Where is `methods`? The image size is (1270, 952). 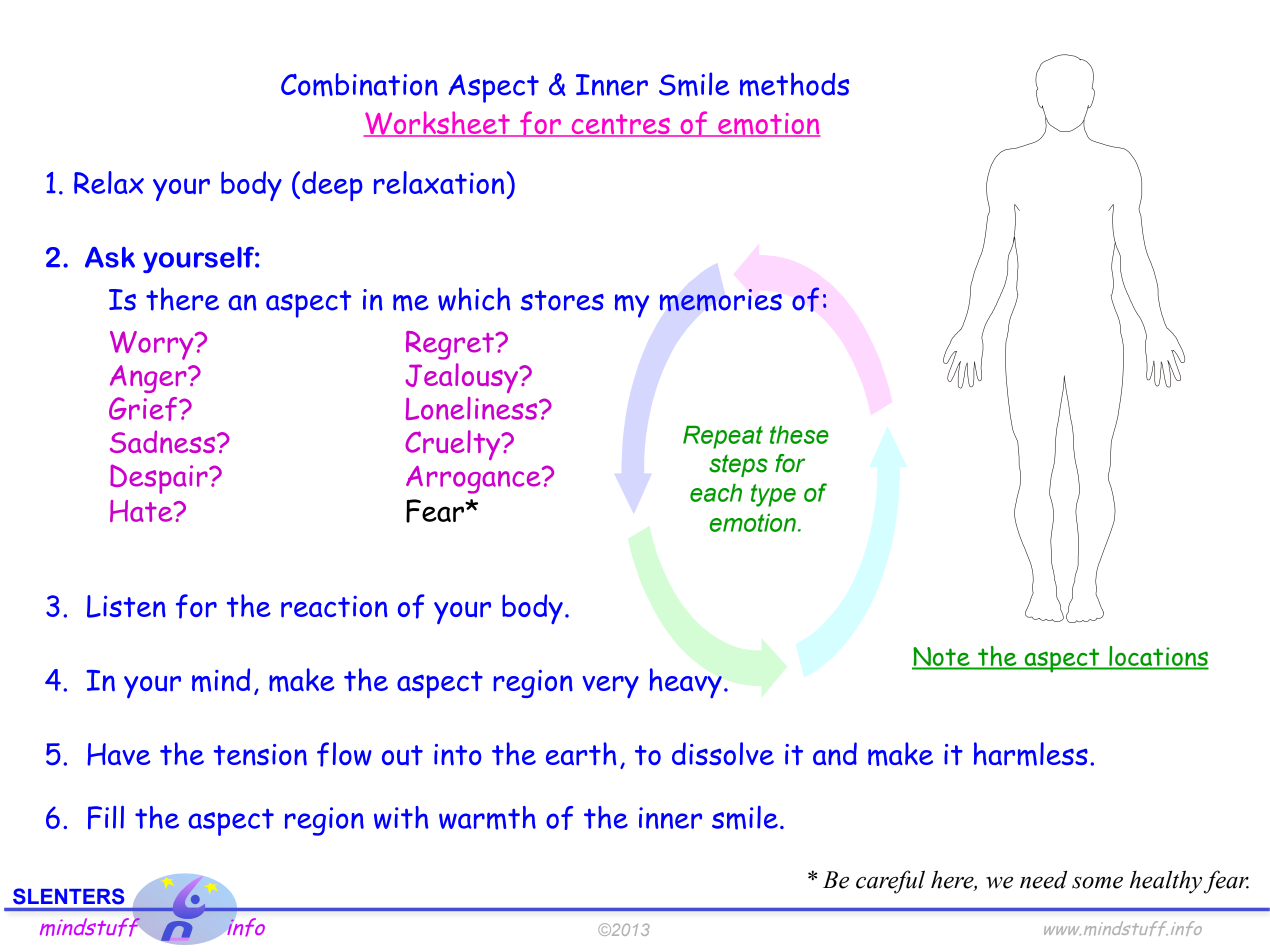 methods is located at coordinates (794, 84).
